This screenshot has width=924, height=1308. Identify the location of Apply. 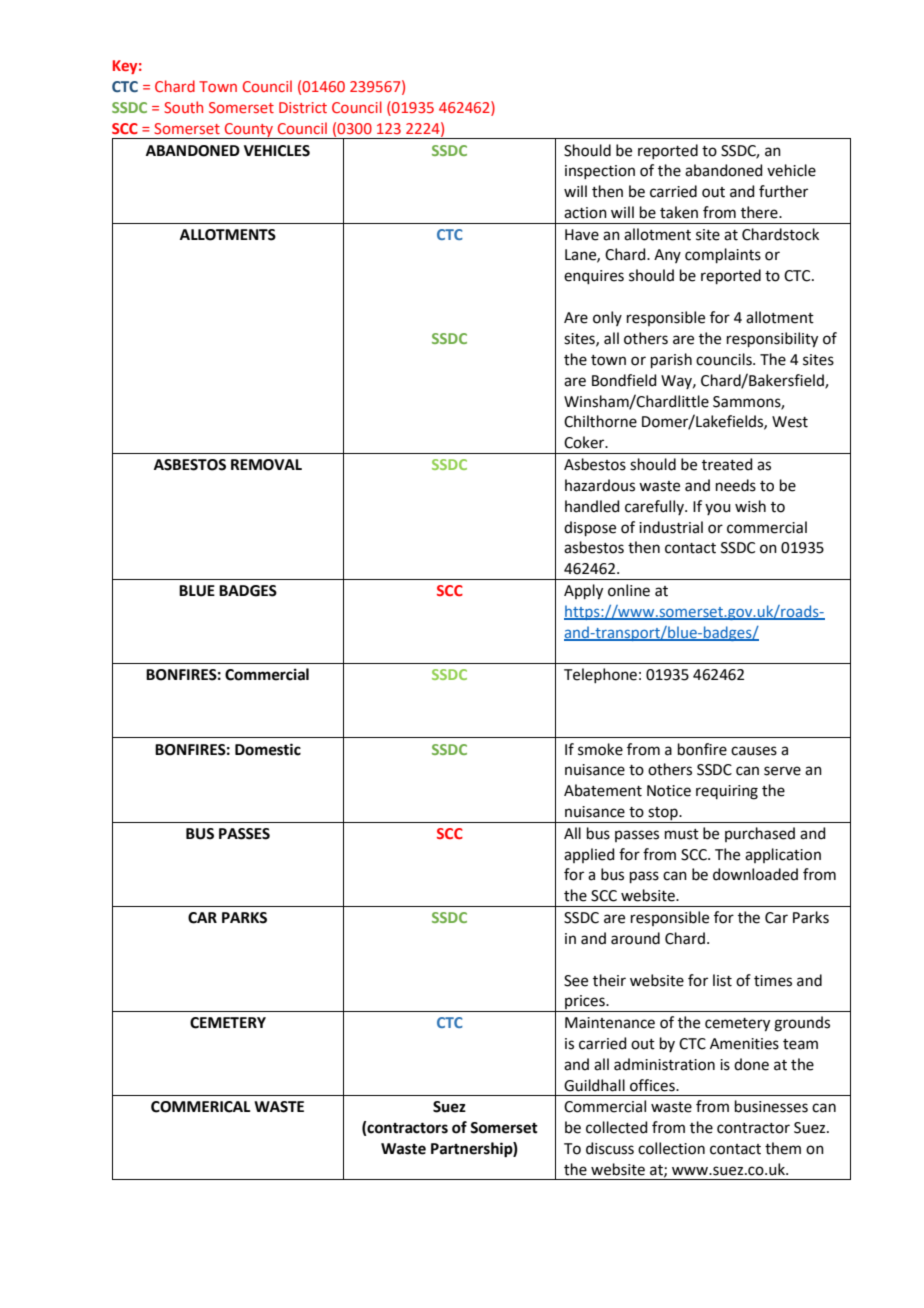
(583, 592).
